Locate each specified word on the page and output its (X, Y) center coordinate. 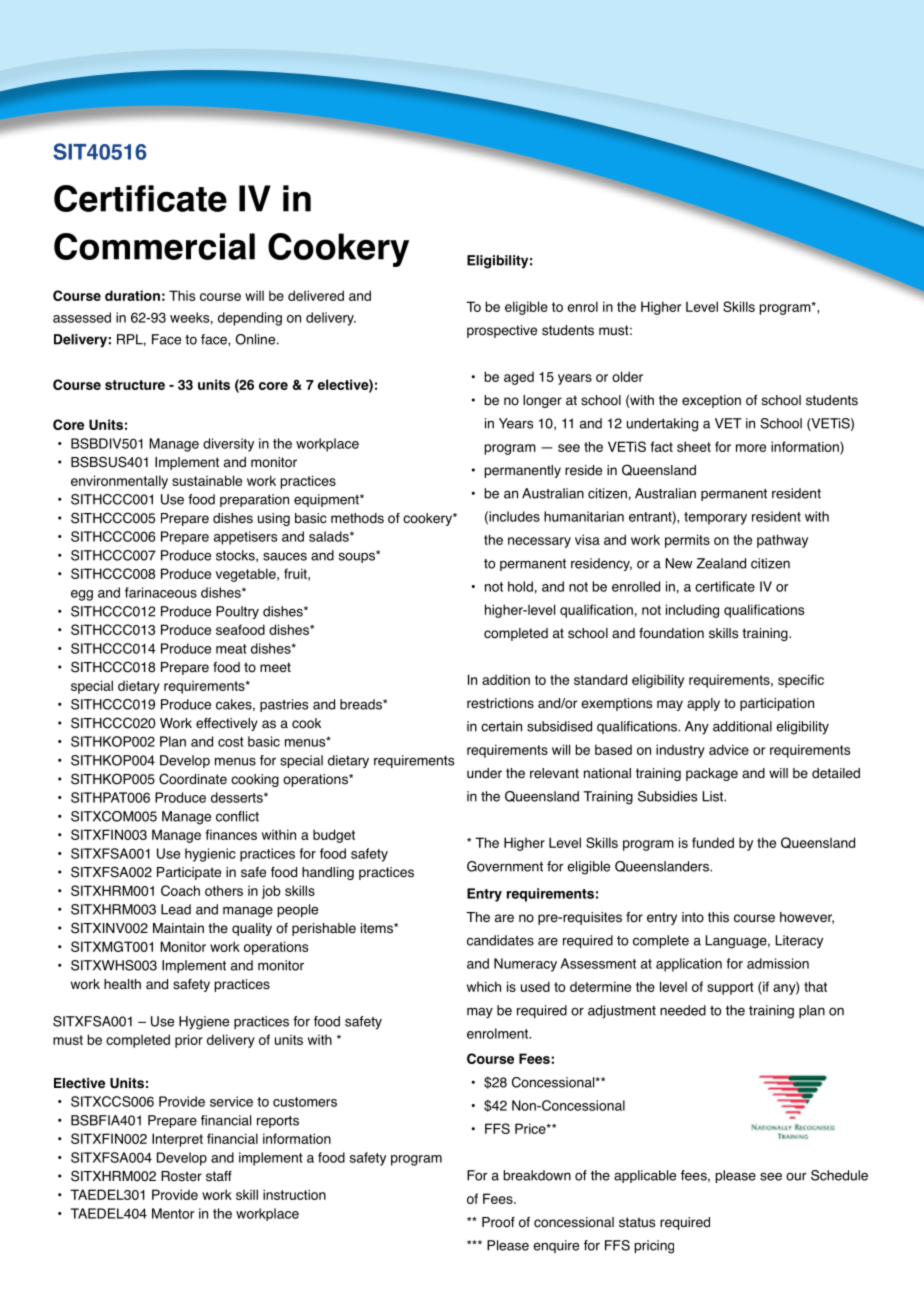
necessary (539, 542)
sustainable (207, 480)
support (730, 988)
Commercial (154, 246)
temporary (715, 518)
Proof (498, 1222)
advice (729, 749)
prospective (502, 331)
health (122, 984)
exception (711, 401)
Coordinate (193, 779)
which (484, 986)
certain (501, 726)
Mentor (173, 1213)
